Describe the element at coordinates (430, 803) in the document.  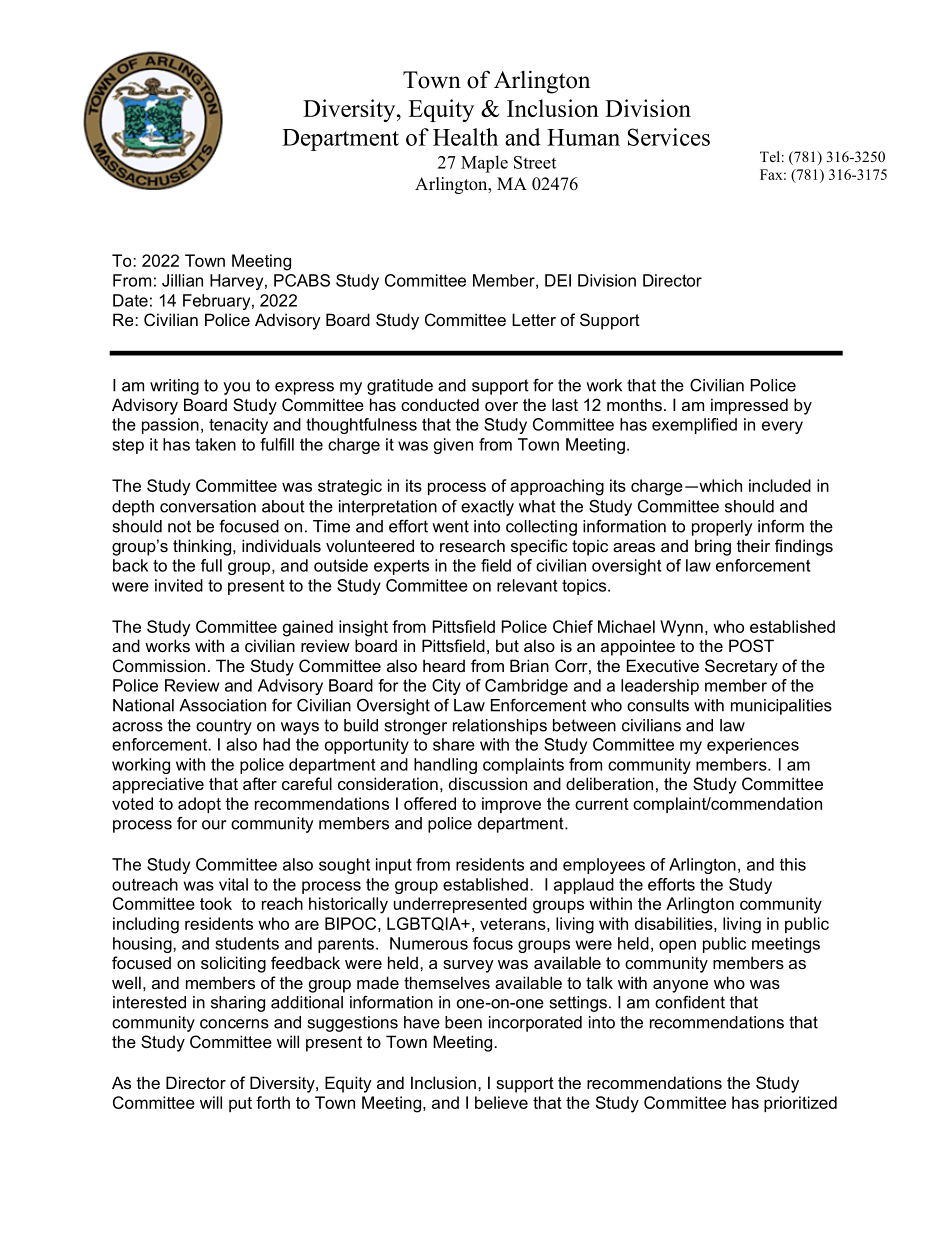
I see `offered` at that location.
